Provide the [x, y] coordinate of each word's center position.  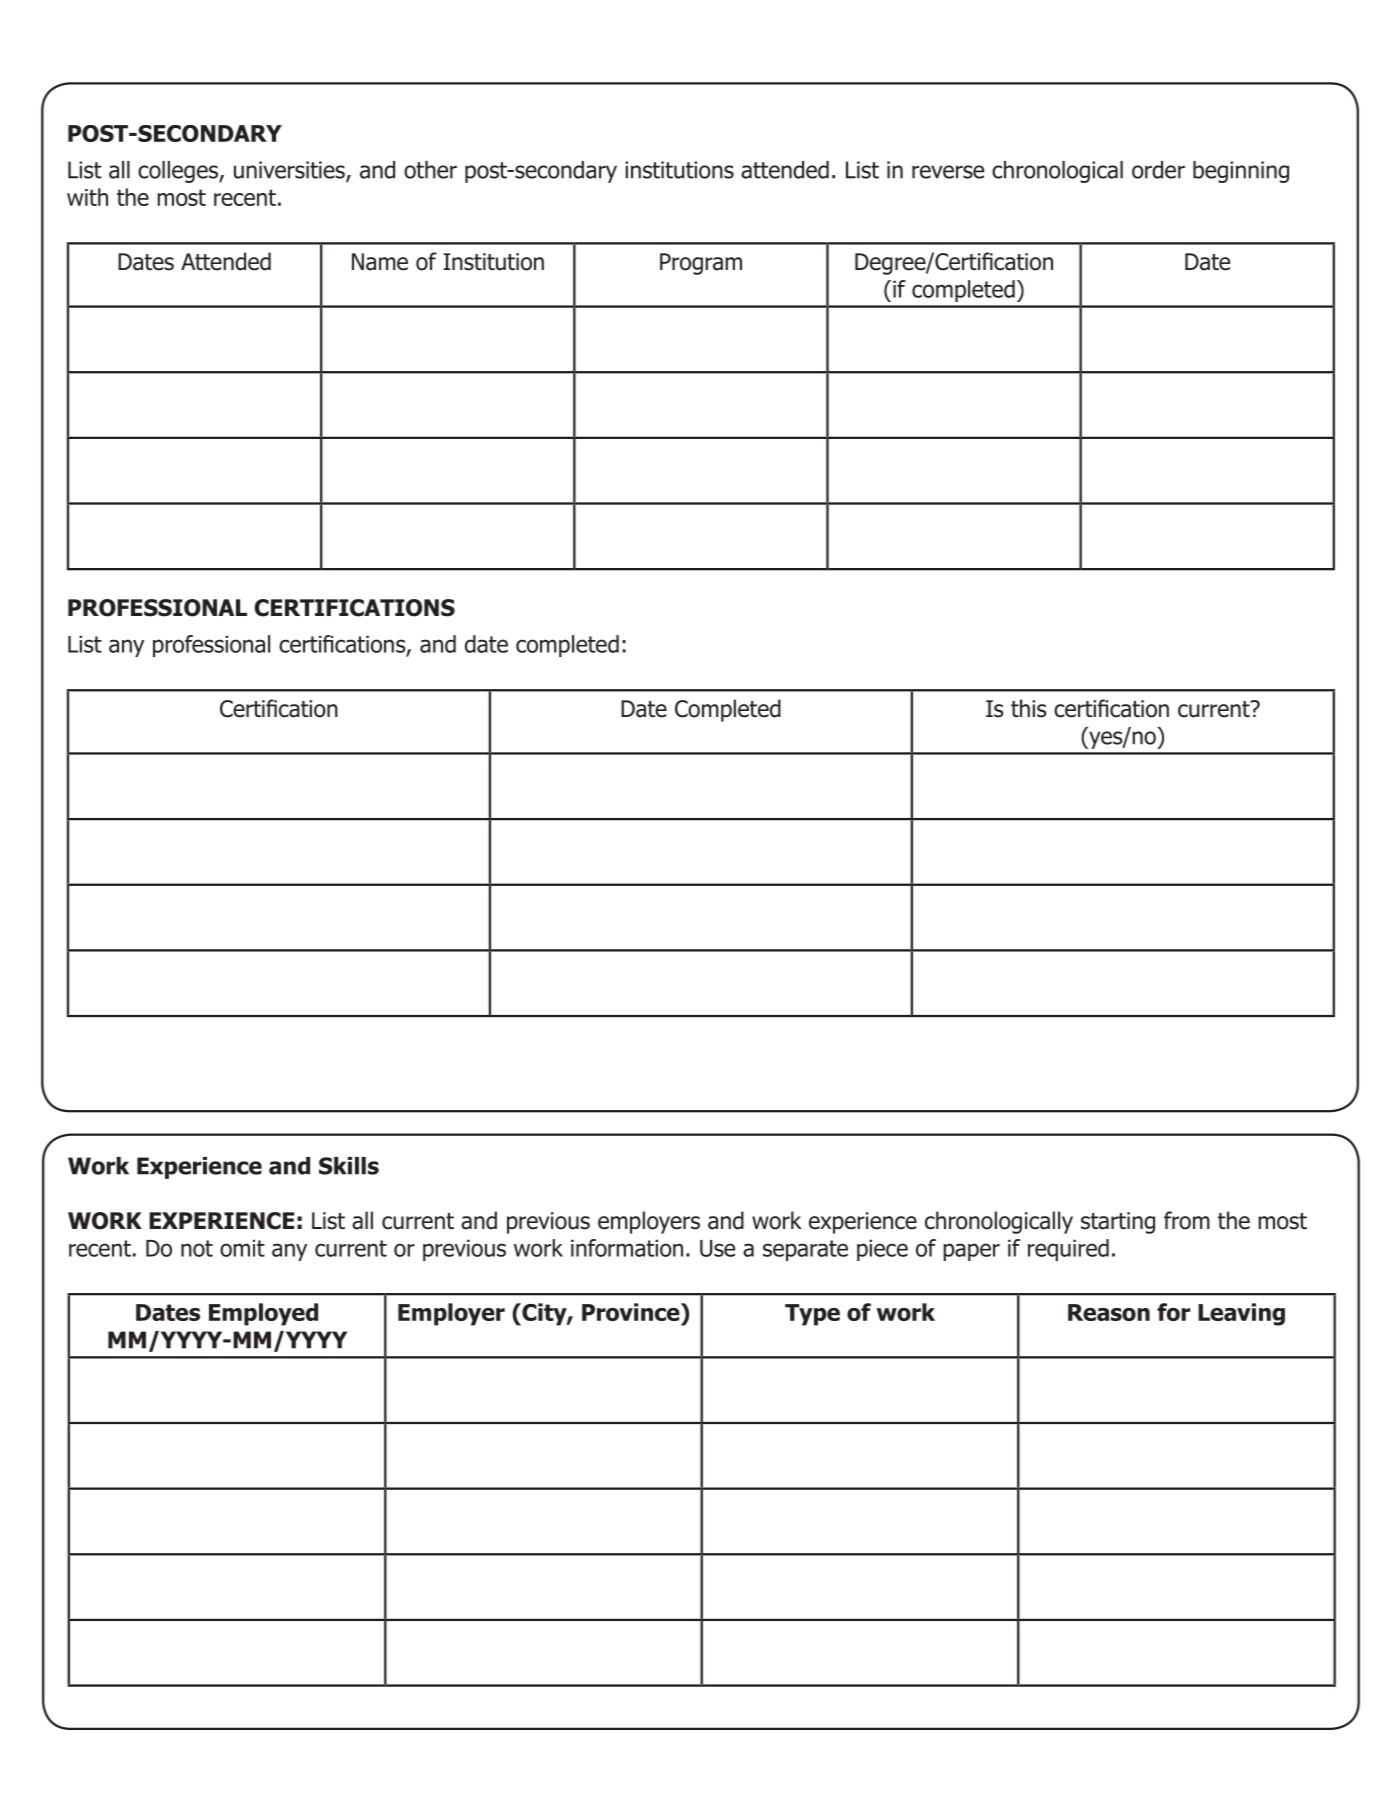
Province [632, 1312]
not [197, 1248]
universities [290, 171]
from [1187, 1220]
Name [380, 262]
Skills [349, 1166]
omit [242, 1248]
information [627, 1248]
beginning [1241, 172]
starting [1118, 1223]
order [1158, 170]
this [1029, 708]
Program [701, 264]
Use [717, 1248]
